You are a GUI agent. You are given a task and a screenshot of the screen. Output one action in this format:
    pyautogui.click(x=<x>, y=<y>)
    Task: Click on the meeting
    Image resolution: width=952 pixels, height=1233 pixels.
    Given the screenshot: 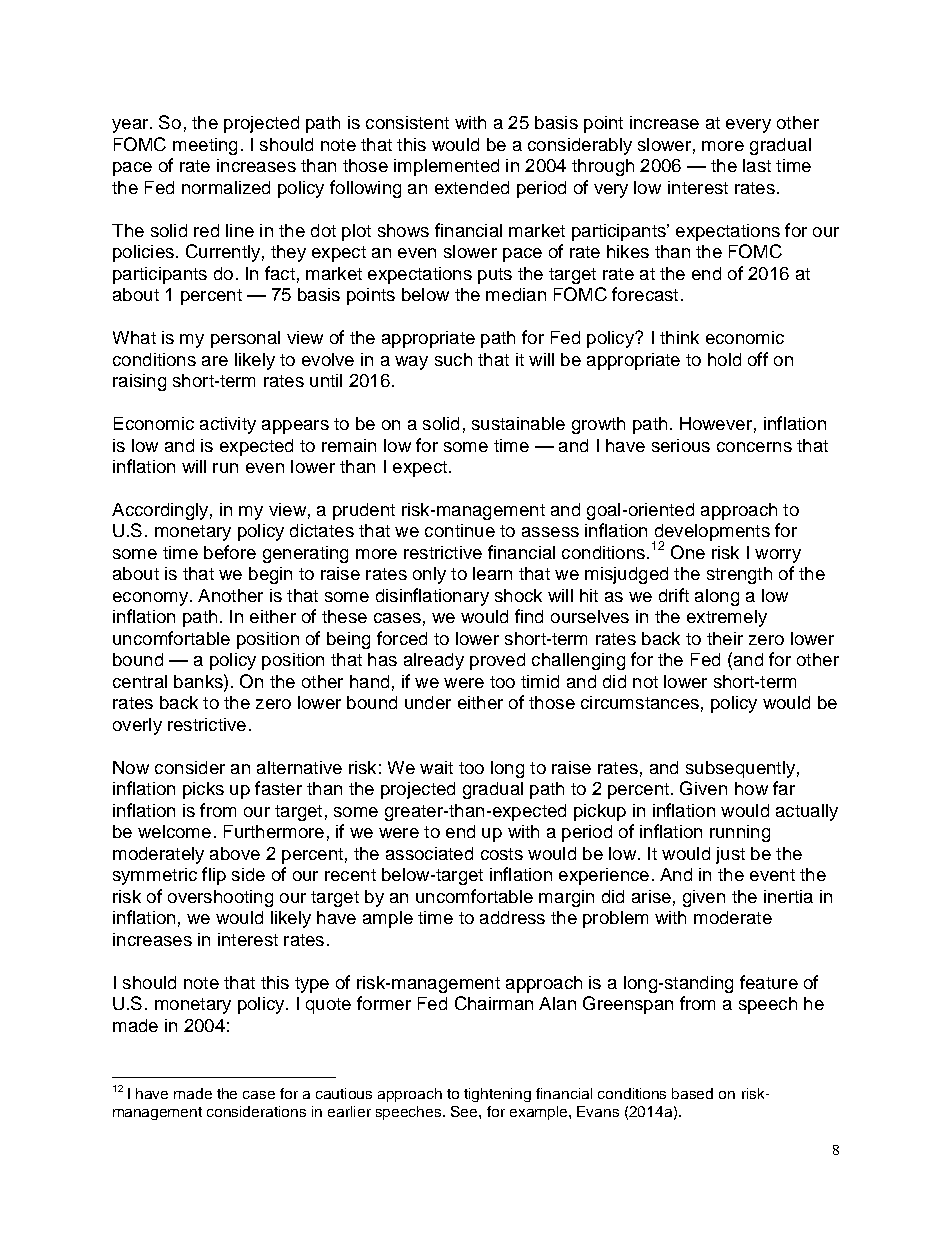 What is the action you would take?
    pyautogui.click(x=205, y=146)
